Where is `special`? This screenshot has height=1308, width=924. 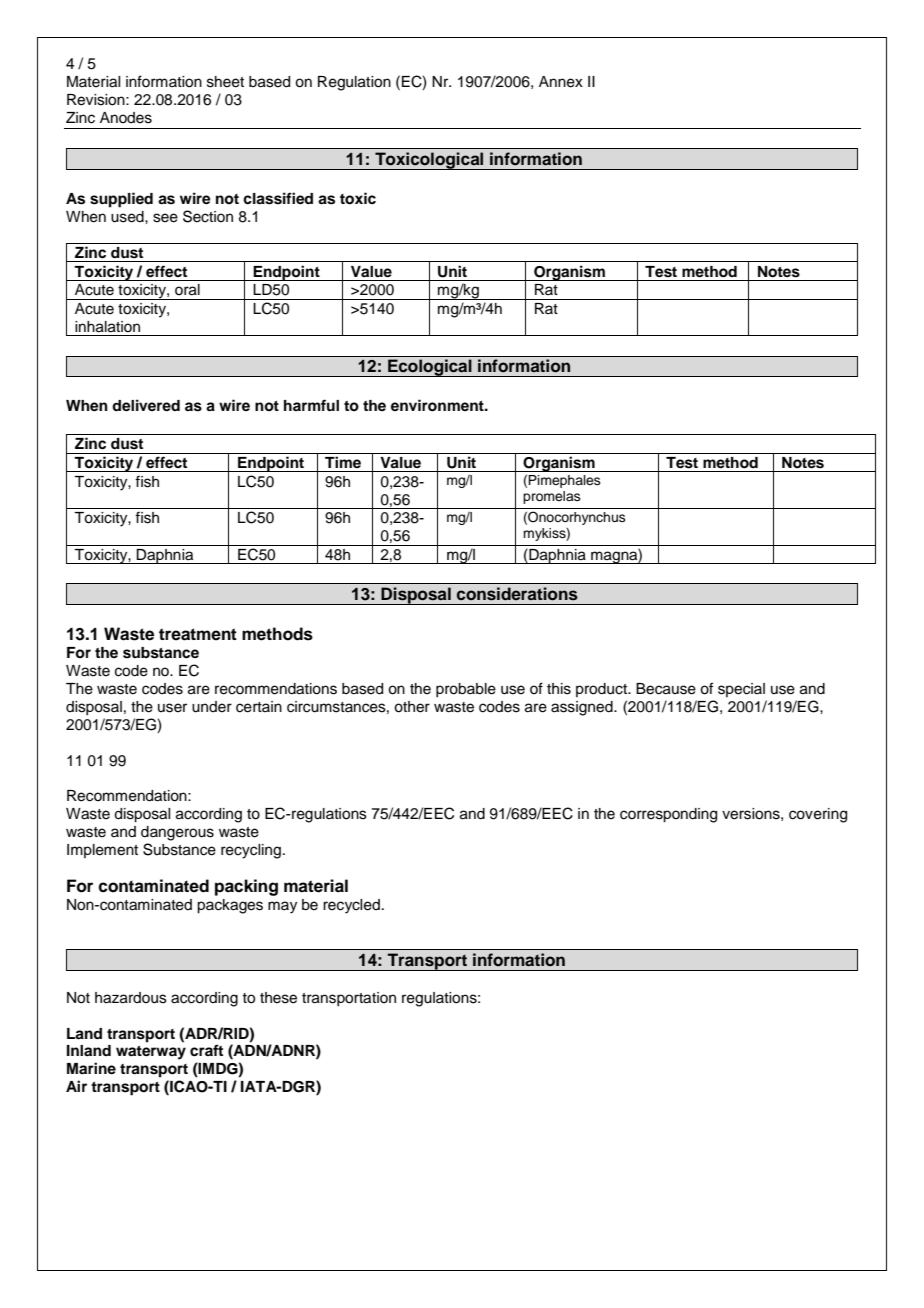
special is located at coordinates (741, 690).
